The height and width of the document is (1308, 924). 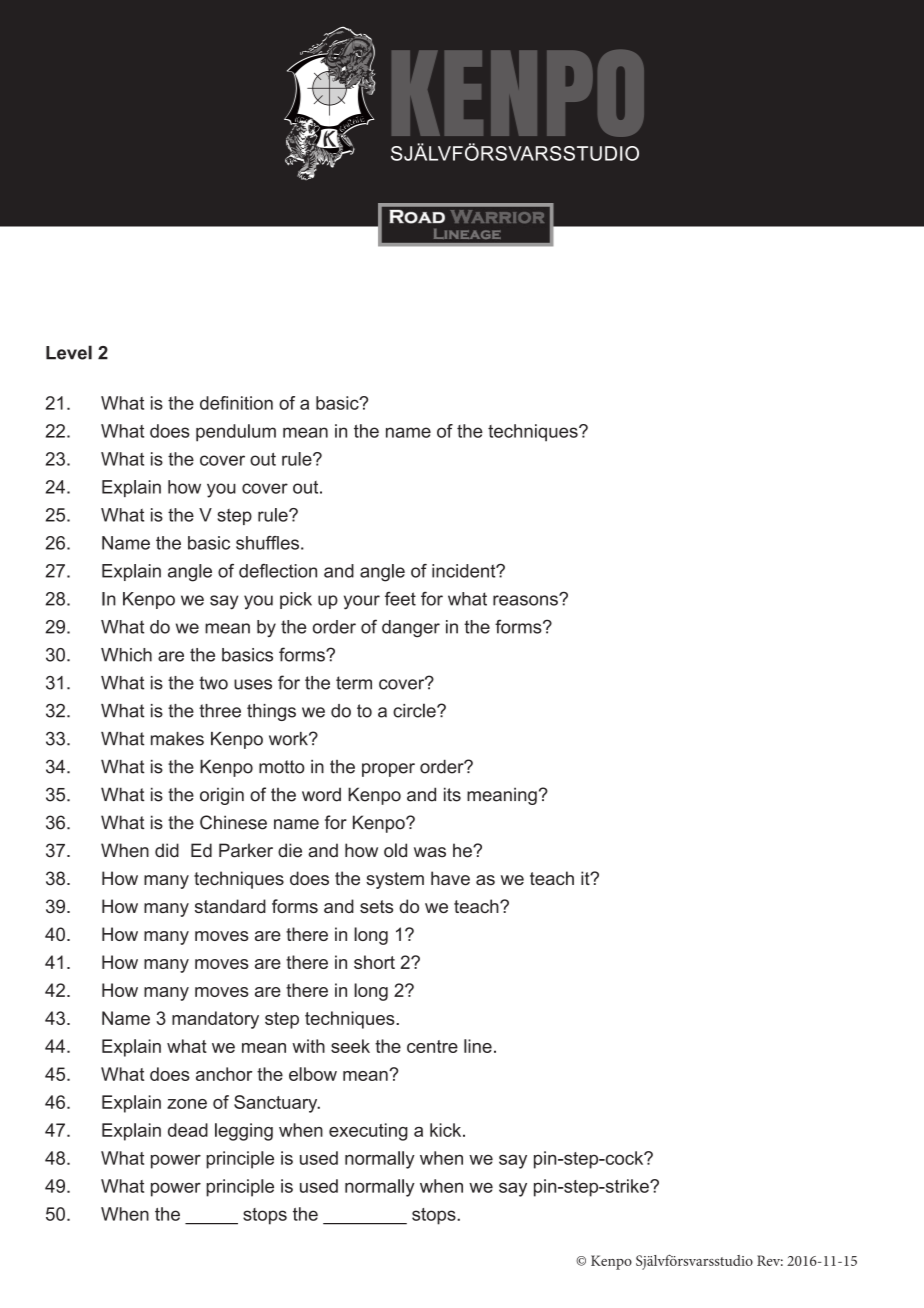 What do you see at coordinates (187, 1104) in the document?
I see `zone` at bounding box center [187, 1104].
